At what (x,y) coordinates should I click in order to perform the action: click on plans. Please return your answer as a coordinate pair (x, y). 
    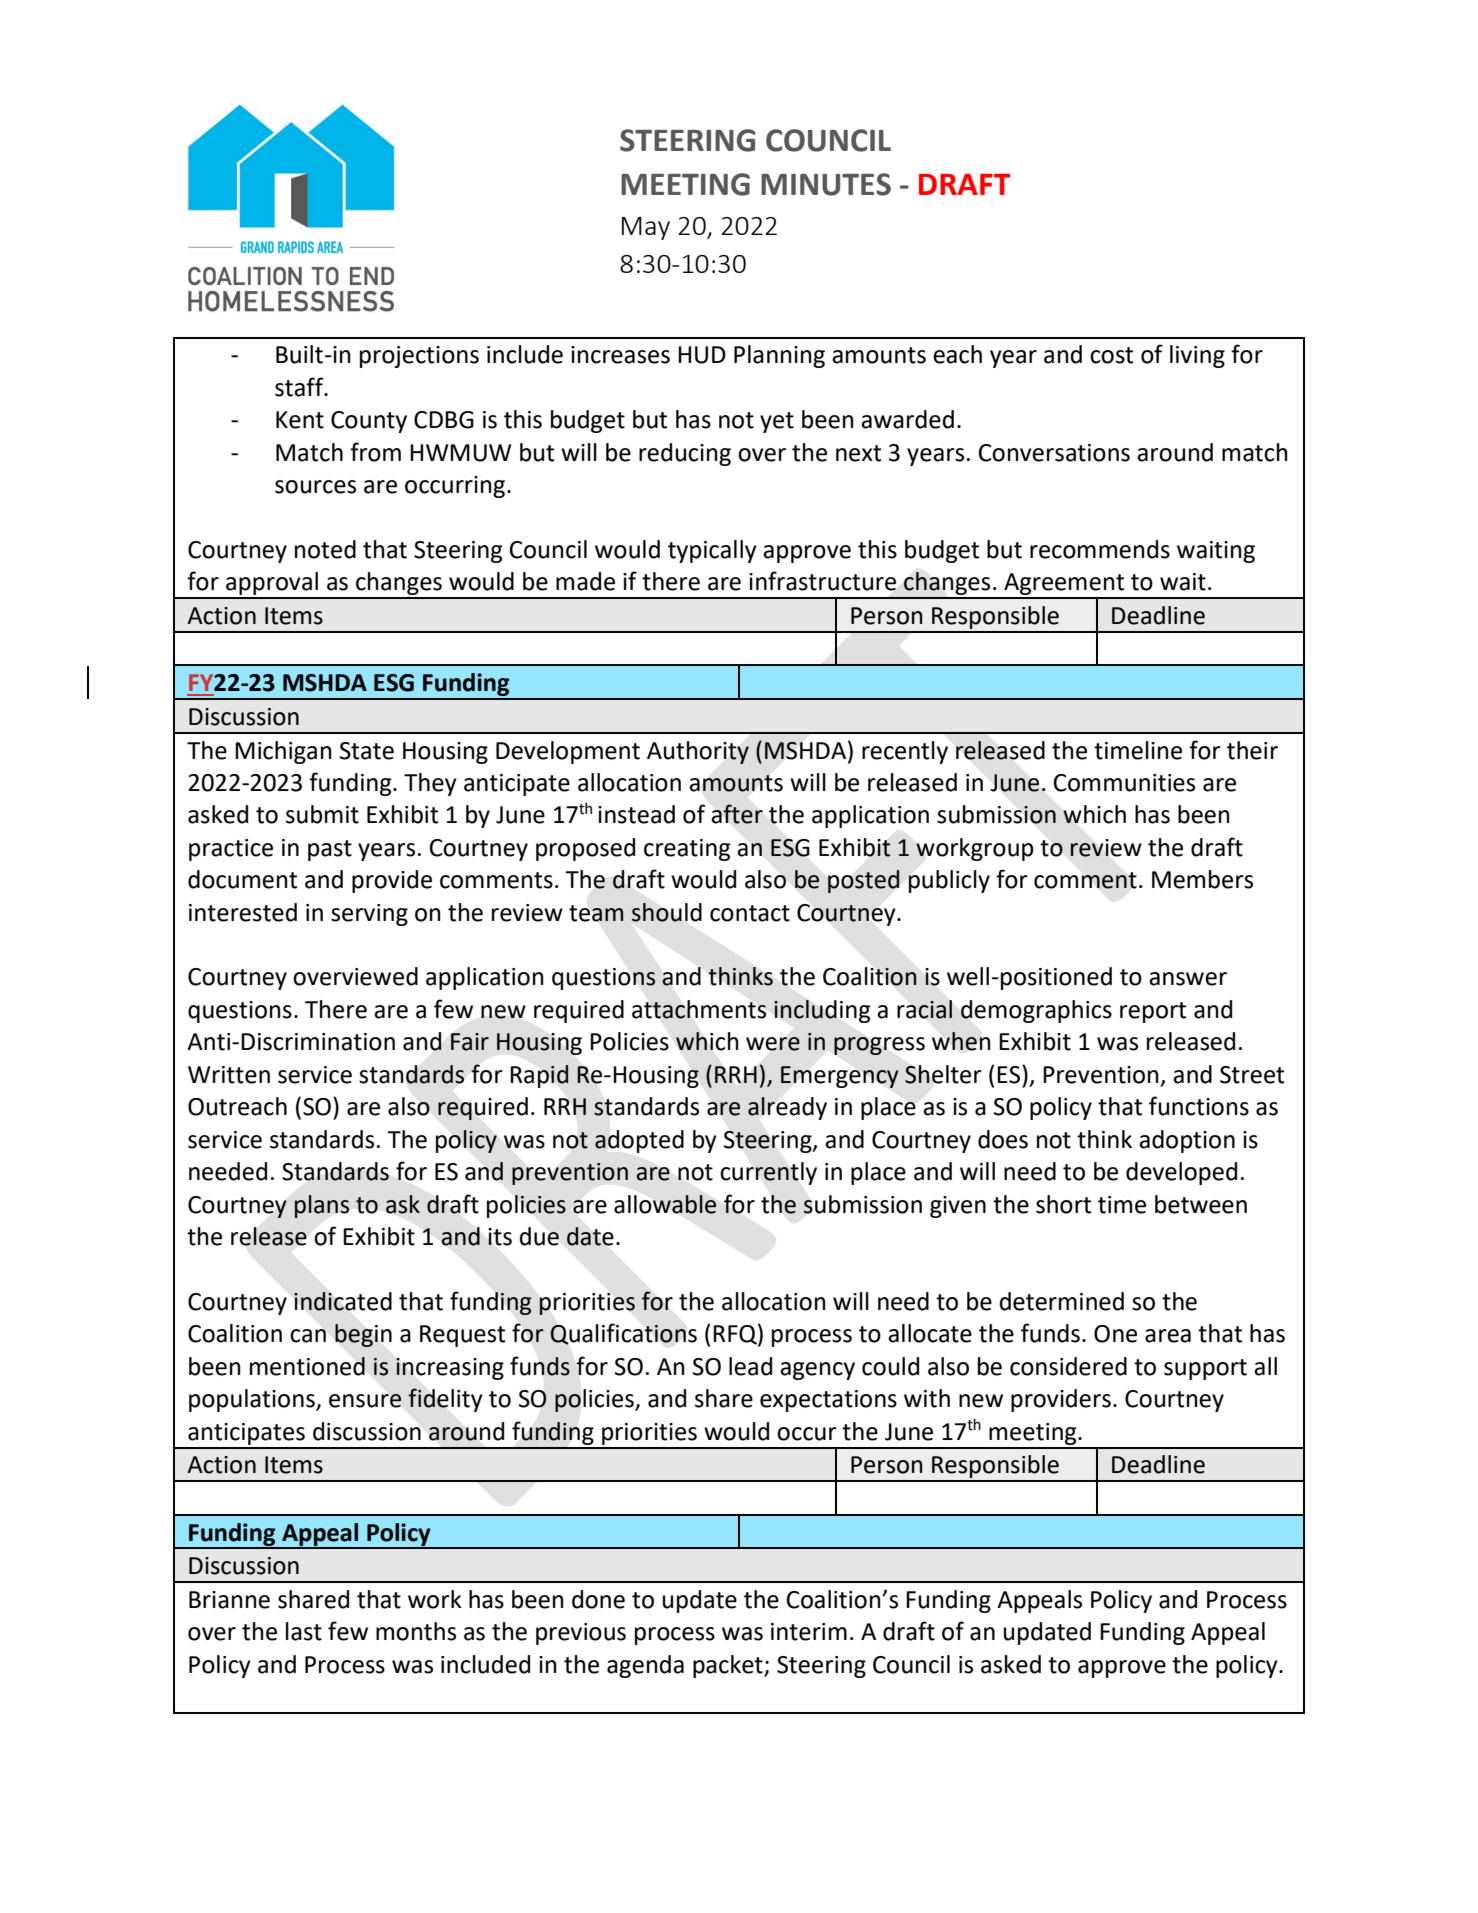
    Looking at the image, I should click on (322, 1206).
